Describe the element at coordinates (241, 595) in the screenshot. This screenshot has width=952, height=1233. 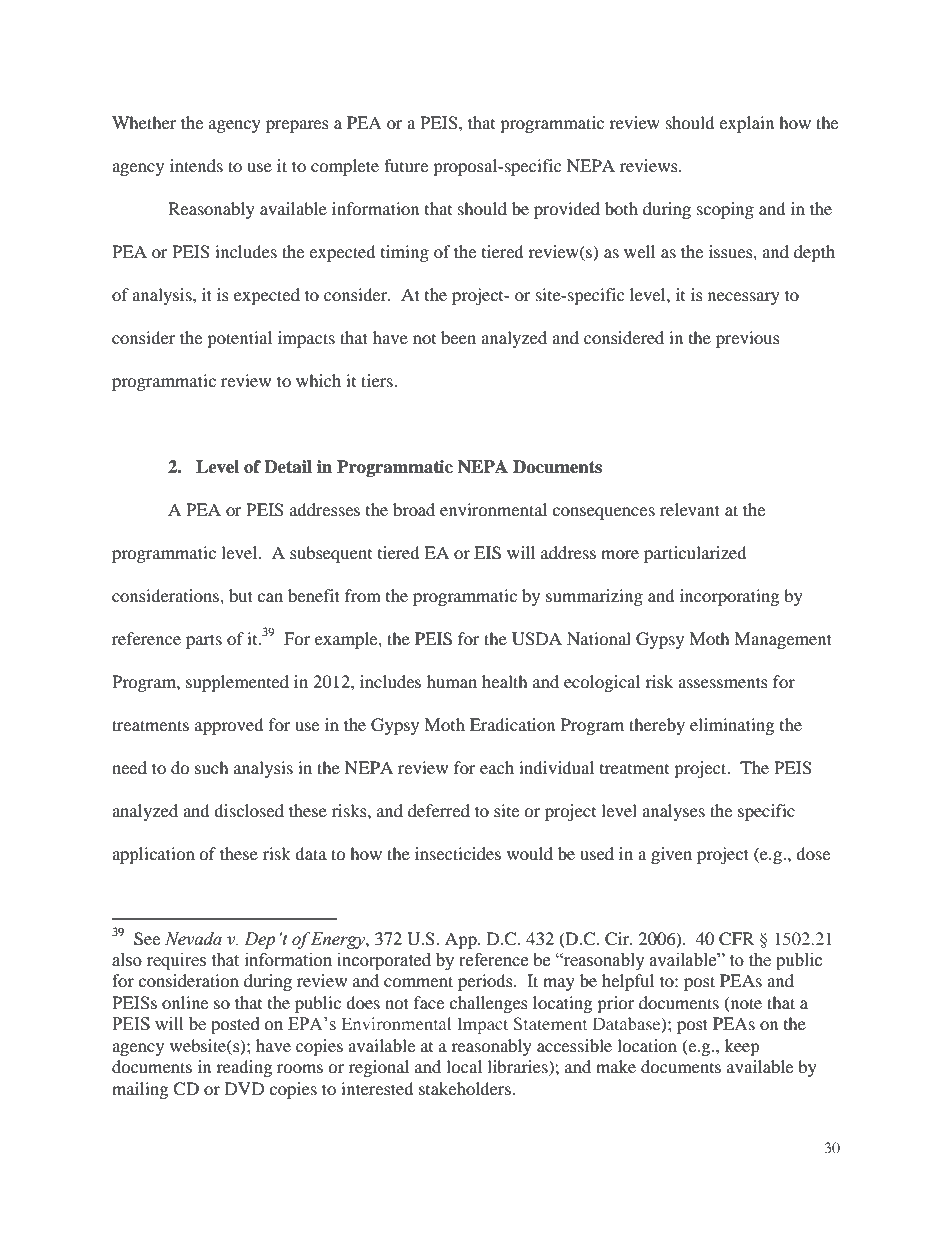
I see `but` at that location.
